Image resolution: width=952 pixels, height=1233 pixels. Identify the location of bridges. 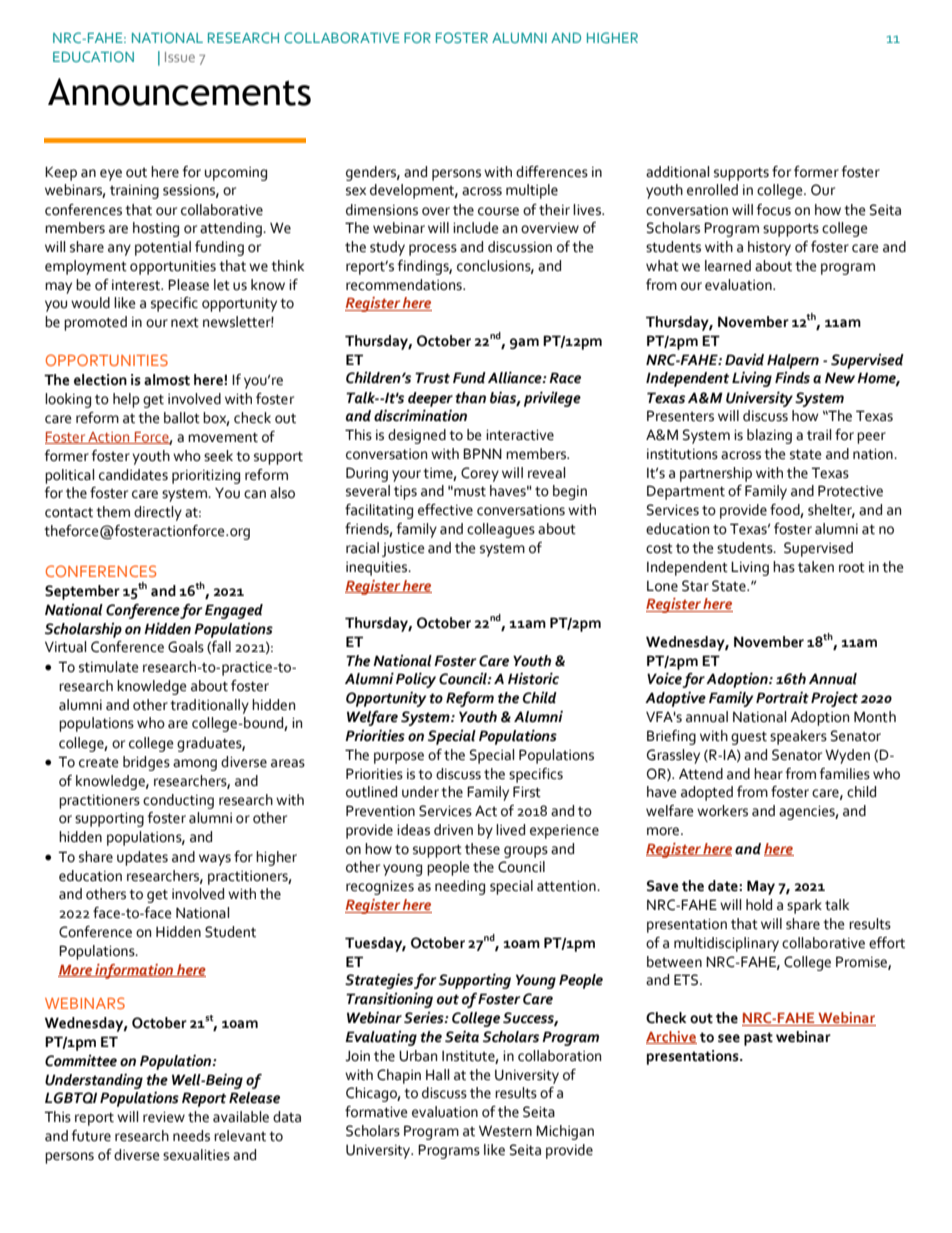
(146, 763).
